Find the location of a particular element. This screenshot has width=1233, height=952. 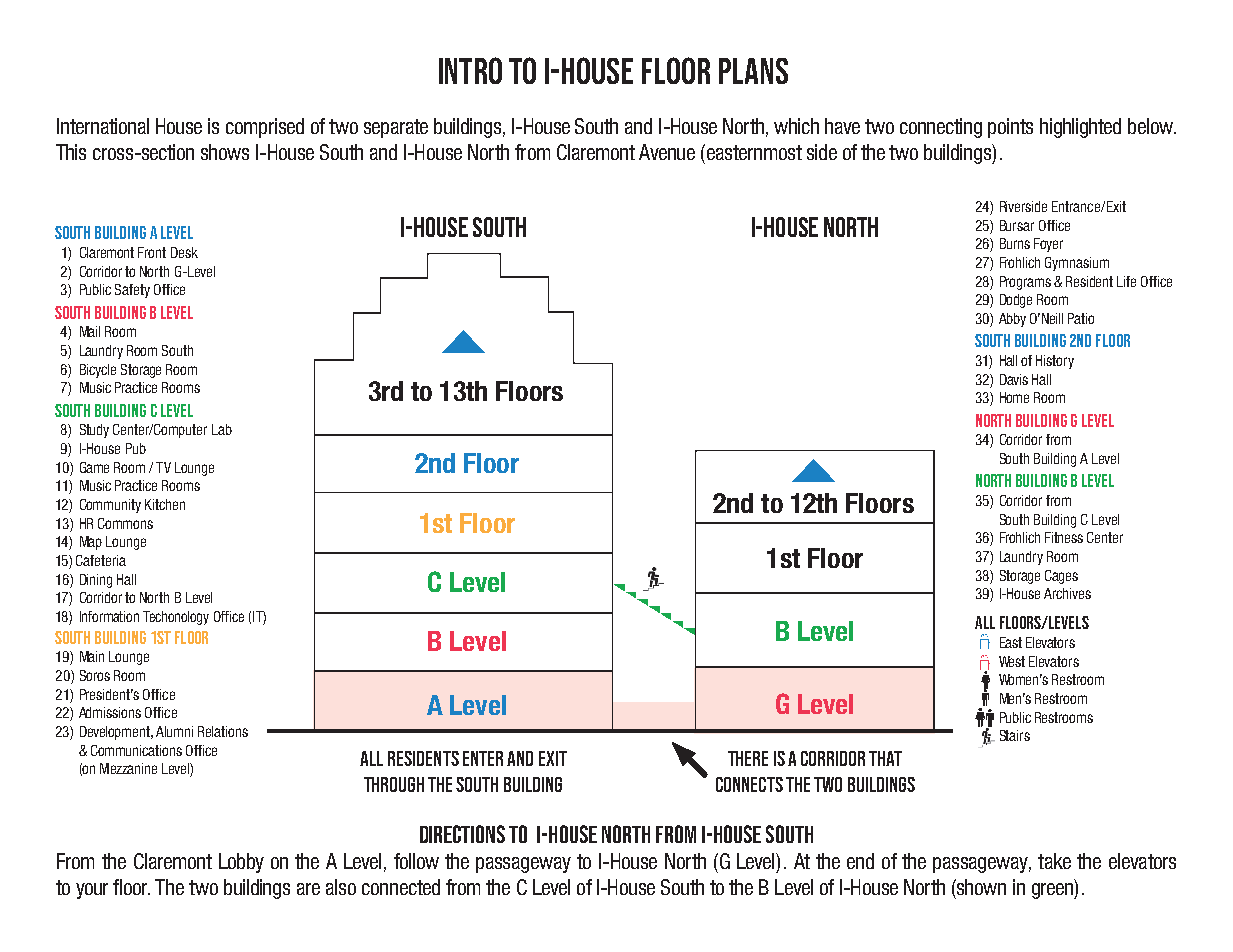

Intro is located at coordinates (470, 70).
